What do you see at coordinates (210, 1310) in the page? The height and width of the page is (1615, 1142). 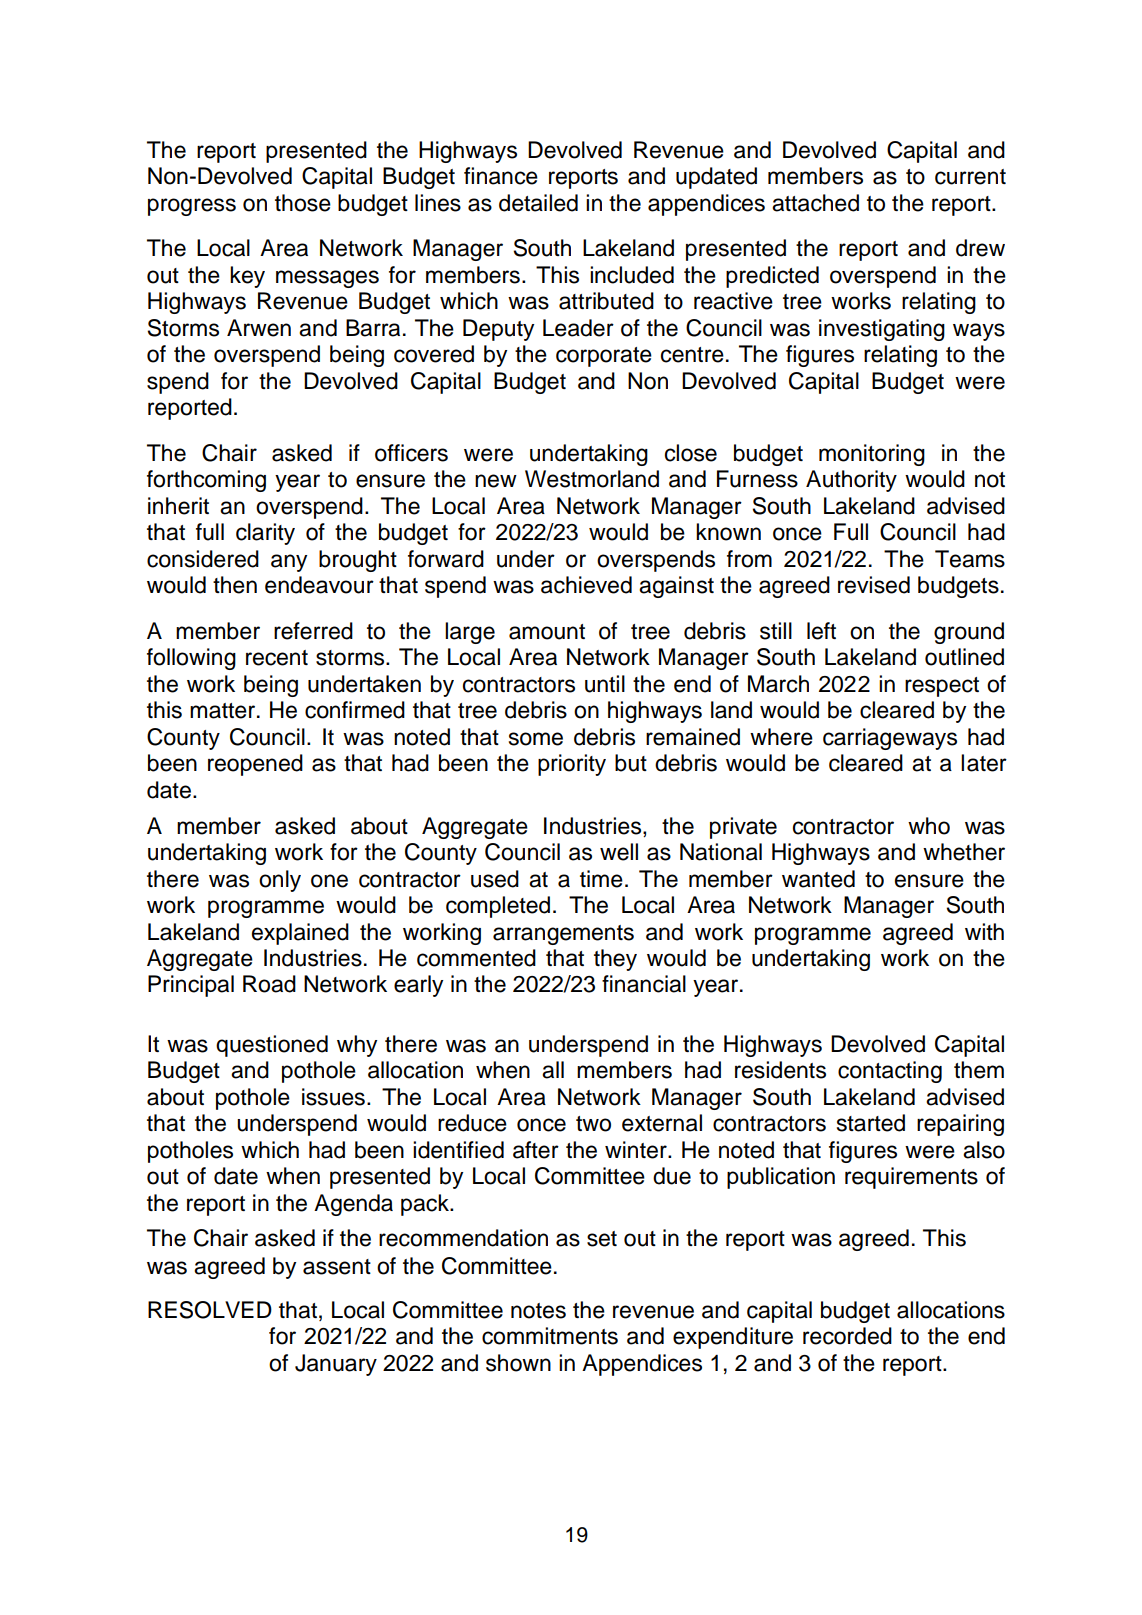 I see `RESOLVED` at bounding box center [210, 1310].
